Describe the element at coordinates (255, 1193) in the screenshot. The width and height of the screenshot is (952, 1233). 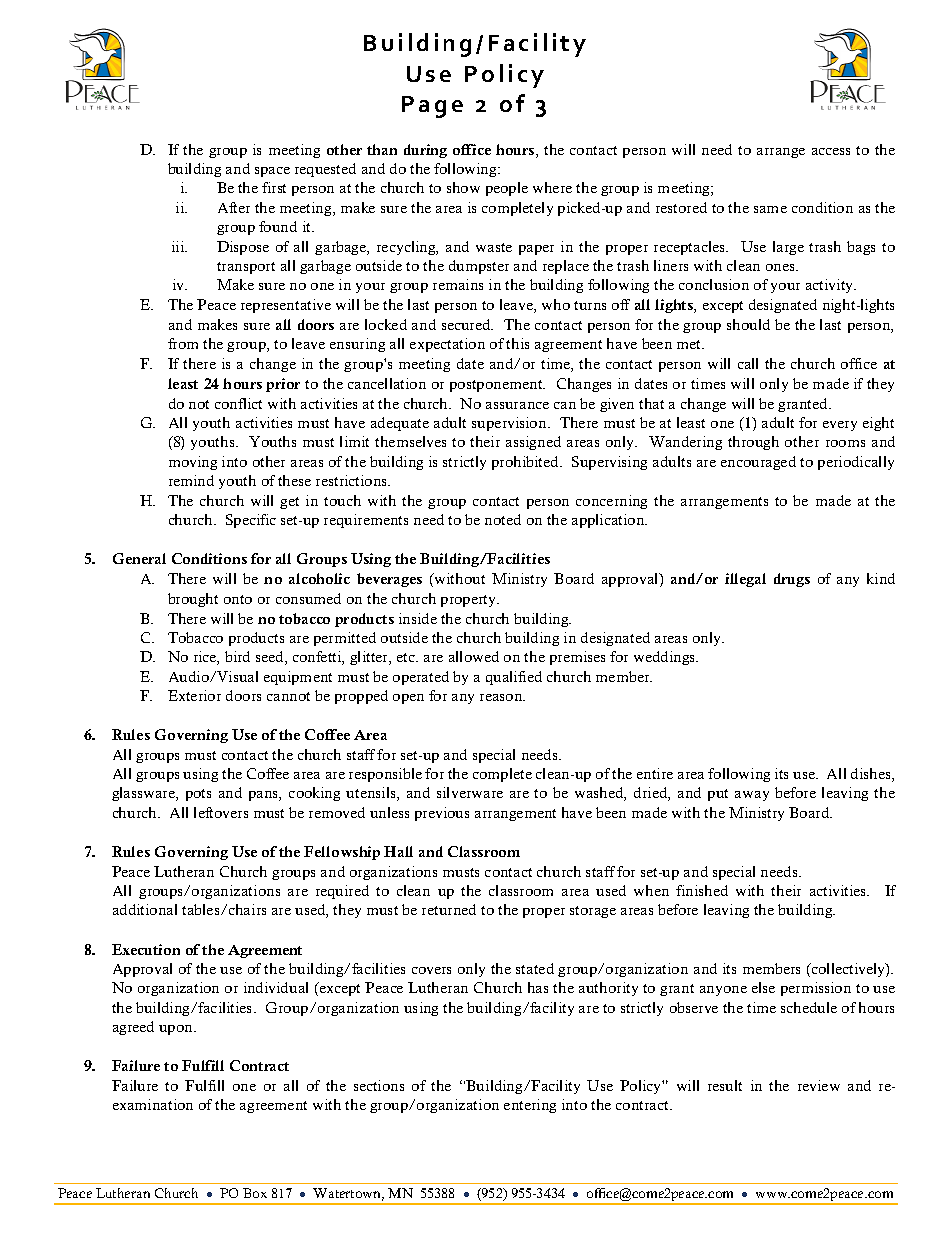
I see `Box` at that location.
